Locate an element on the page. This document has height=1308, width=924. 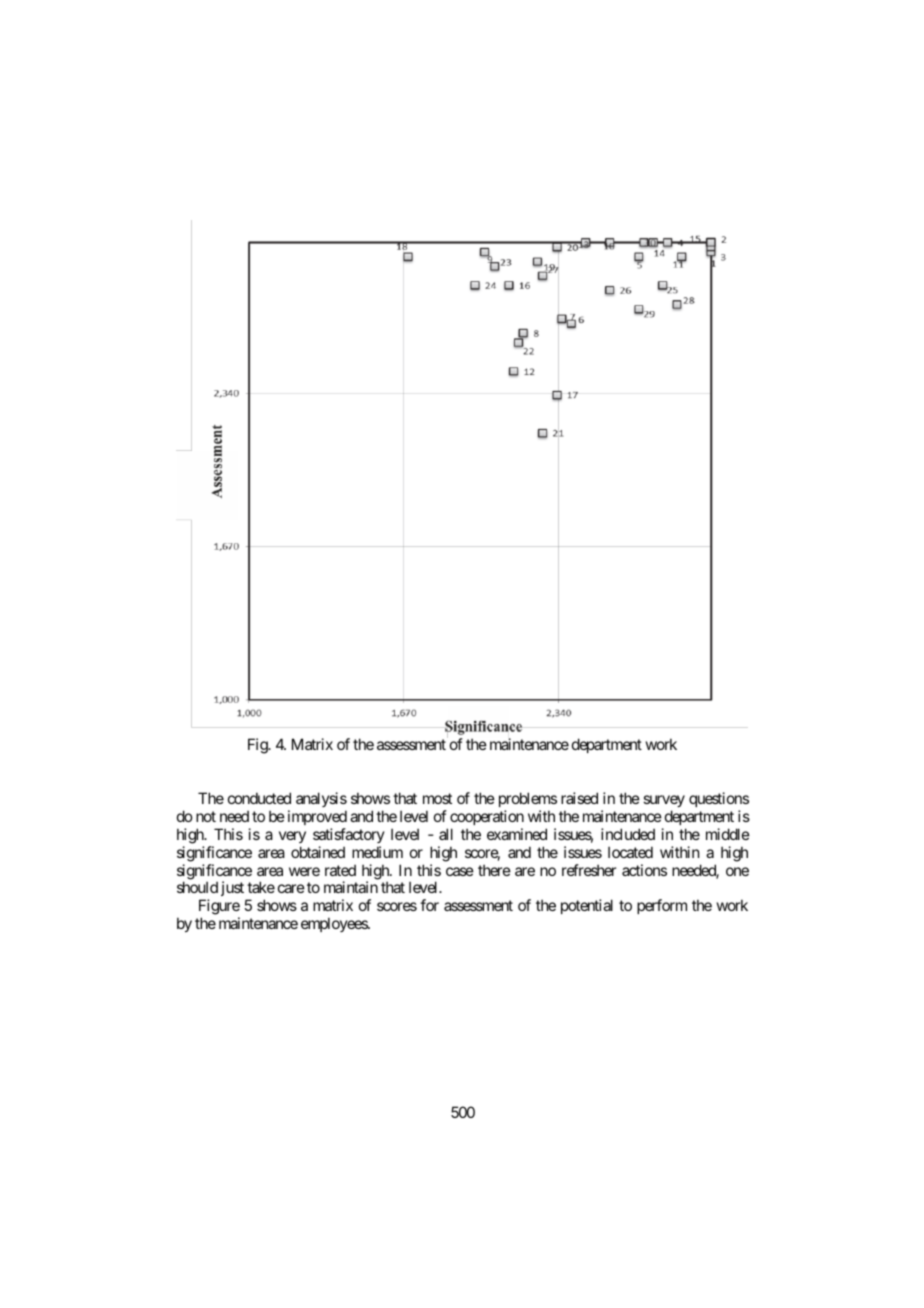
employees is located at coordinates (335, 924).
